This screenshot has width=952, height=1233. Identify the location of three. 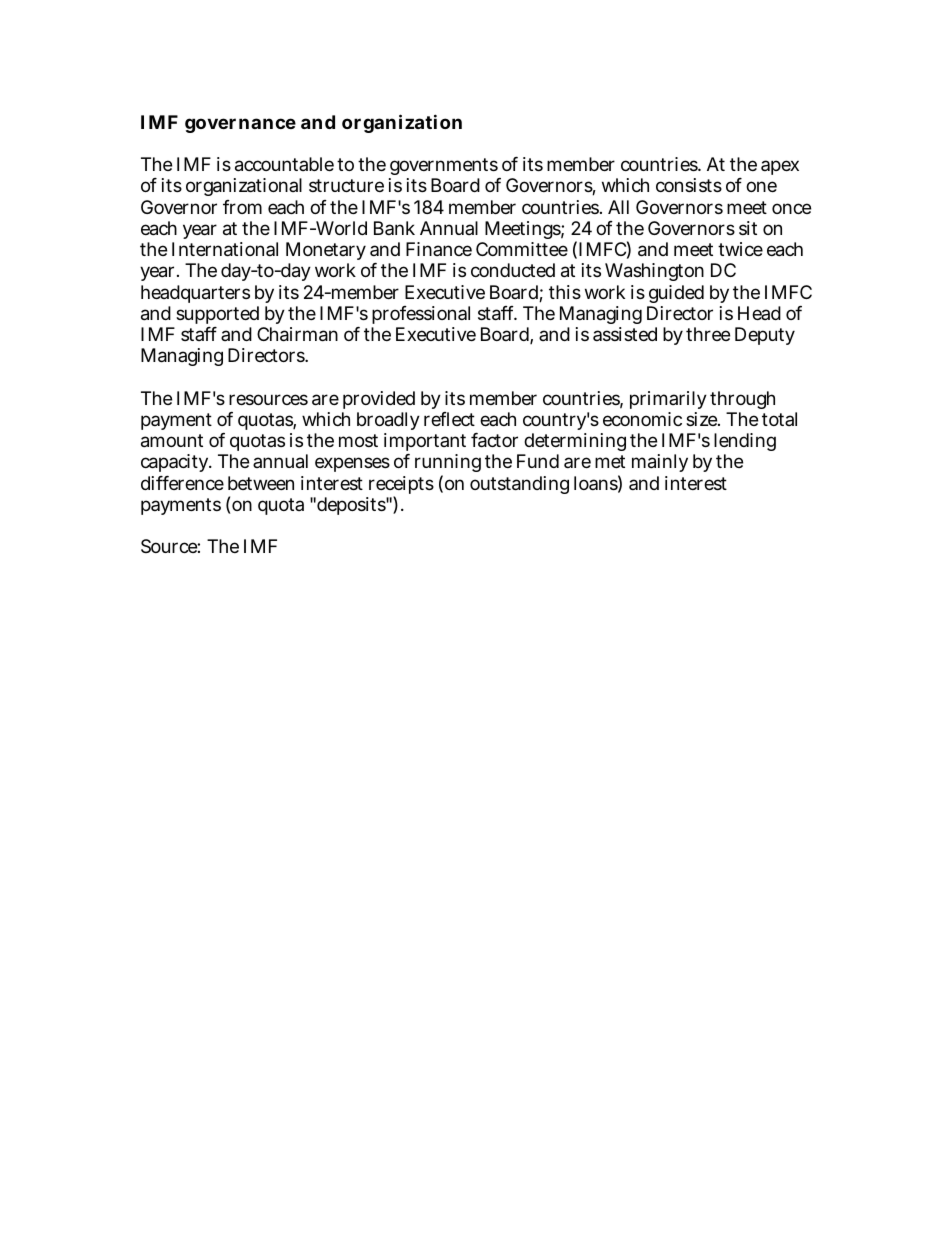
(708, 334).
